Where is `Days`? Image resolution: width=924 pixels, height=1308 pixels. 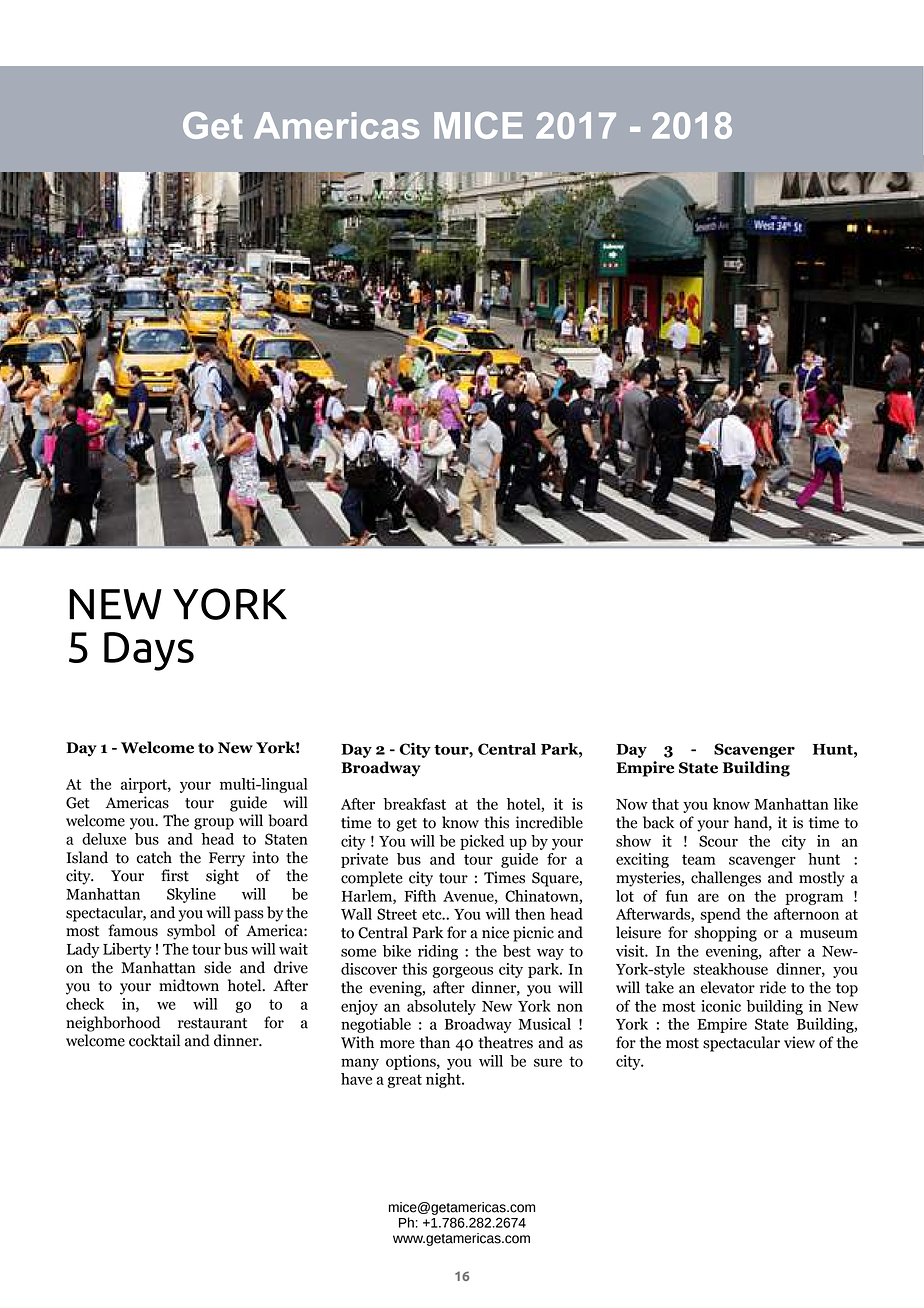
Days is located at coordinates (149, 651).
